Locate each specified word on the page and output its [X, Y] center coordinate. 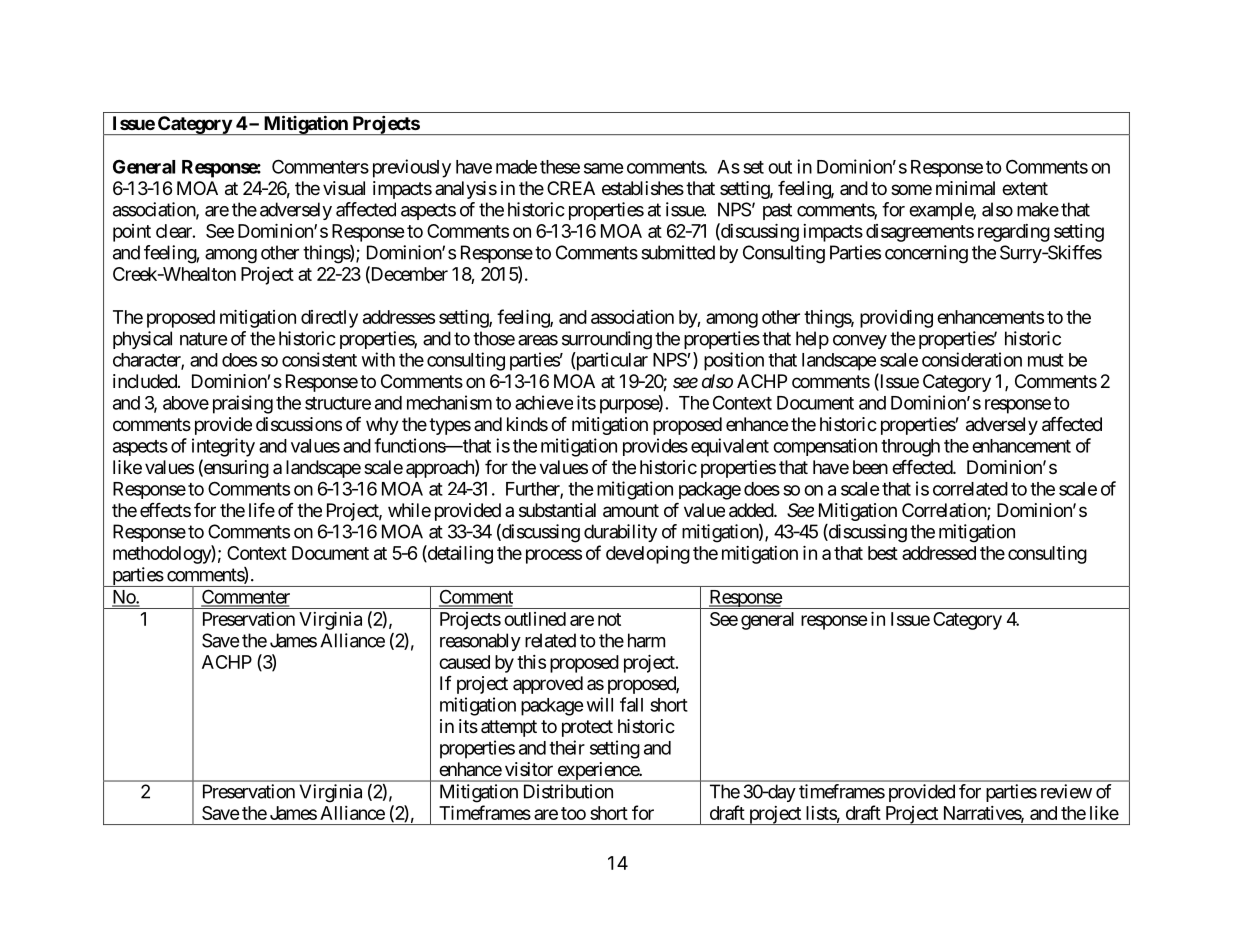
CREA [571, 188]
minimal [965, 188]
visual [344, 188]
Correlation [945, 511]
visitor [529, 769]
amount [631, 511]
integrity [223, 447]
